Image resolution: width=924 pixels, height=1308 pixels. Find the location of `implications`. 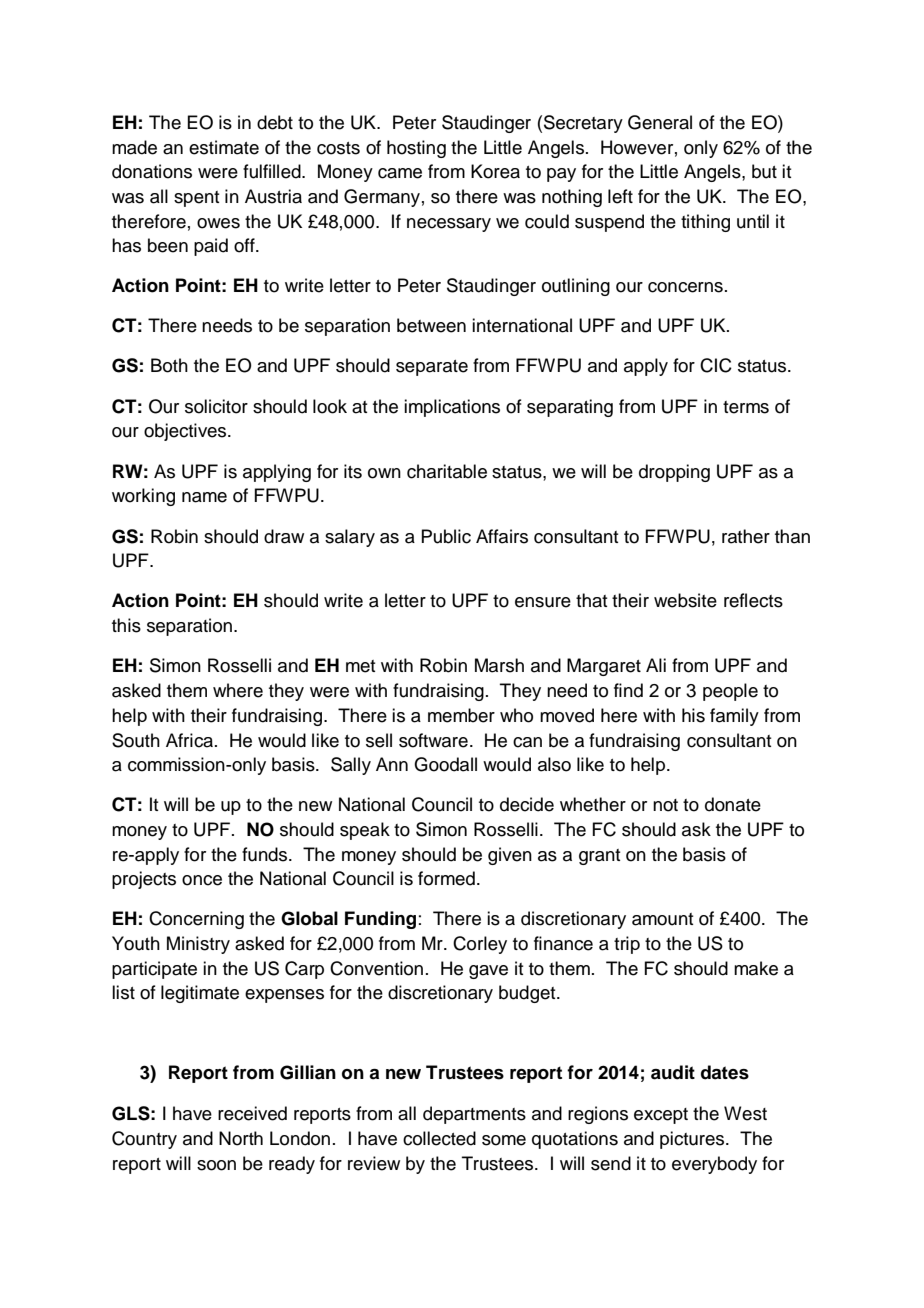

implications is located at coordinates (452, 408).
